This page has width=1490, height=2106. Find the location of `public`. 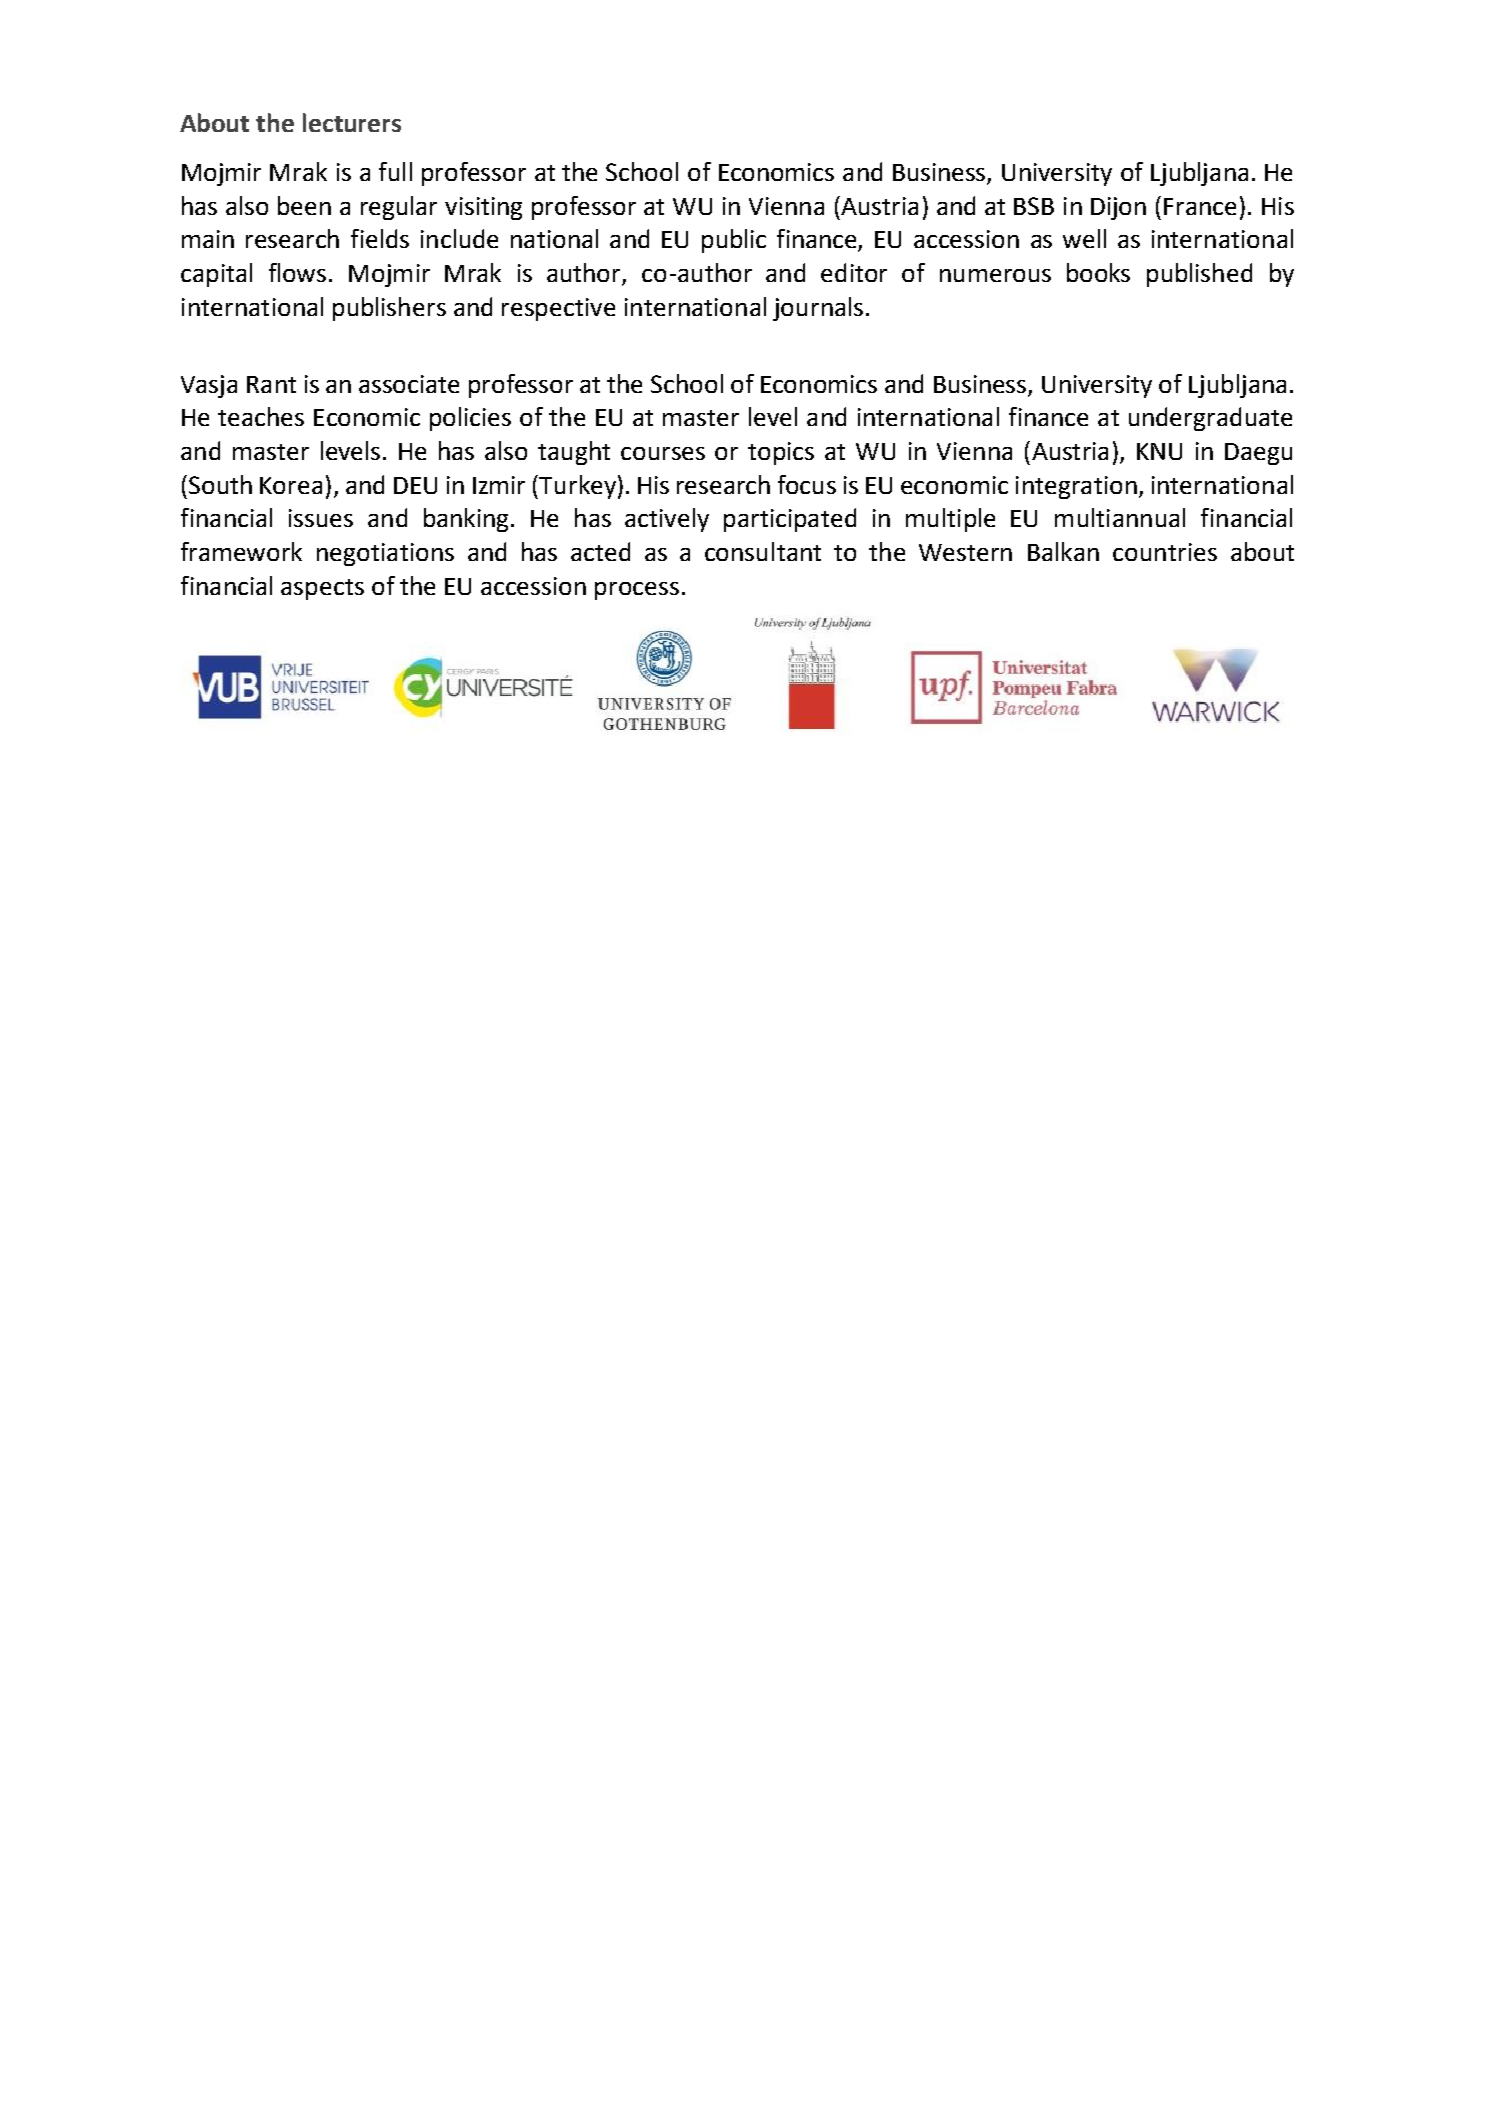

public is located at coordinates (734, 241).
